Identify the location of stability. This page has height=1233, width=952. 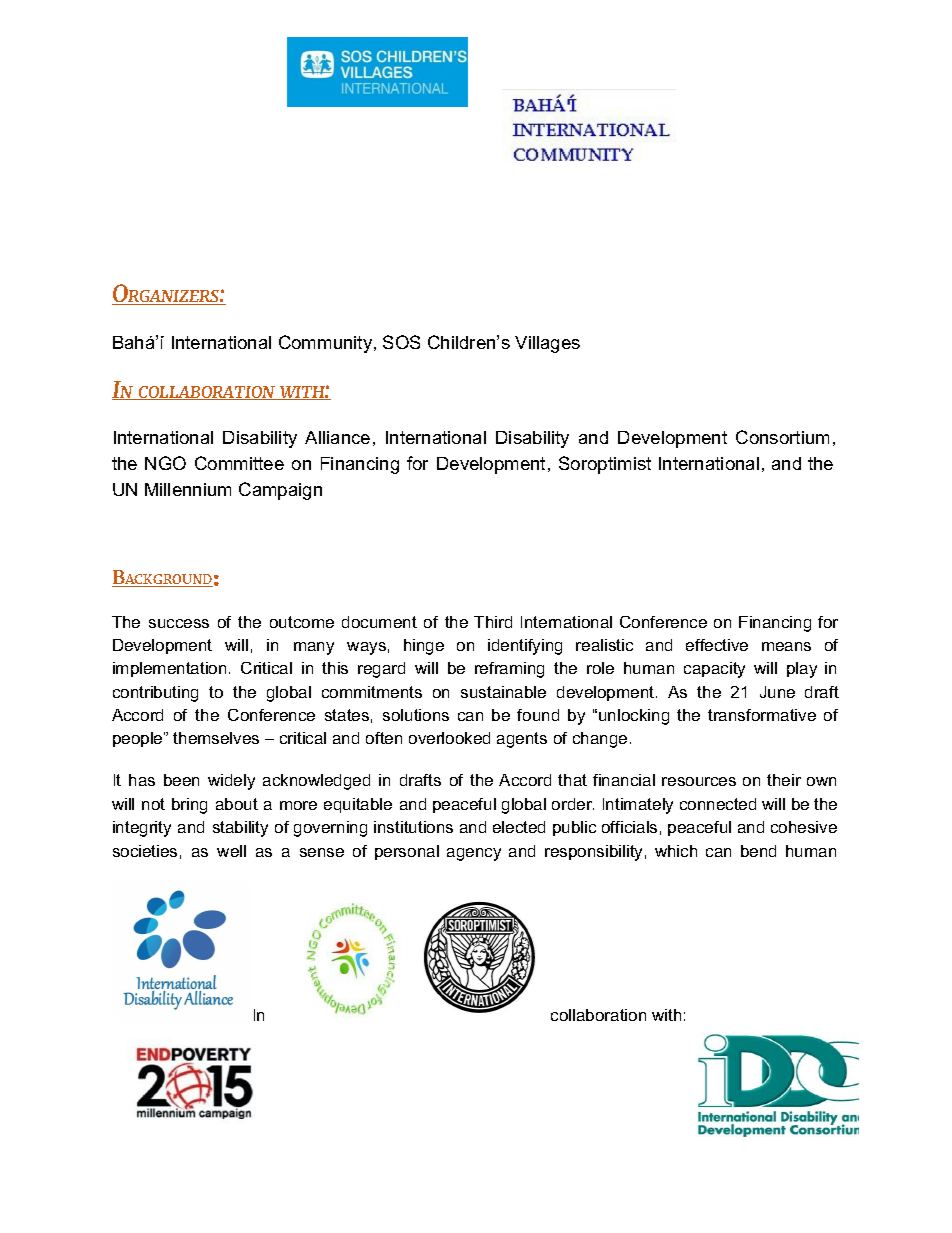
(240, 829).
